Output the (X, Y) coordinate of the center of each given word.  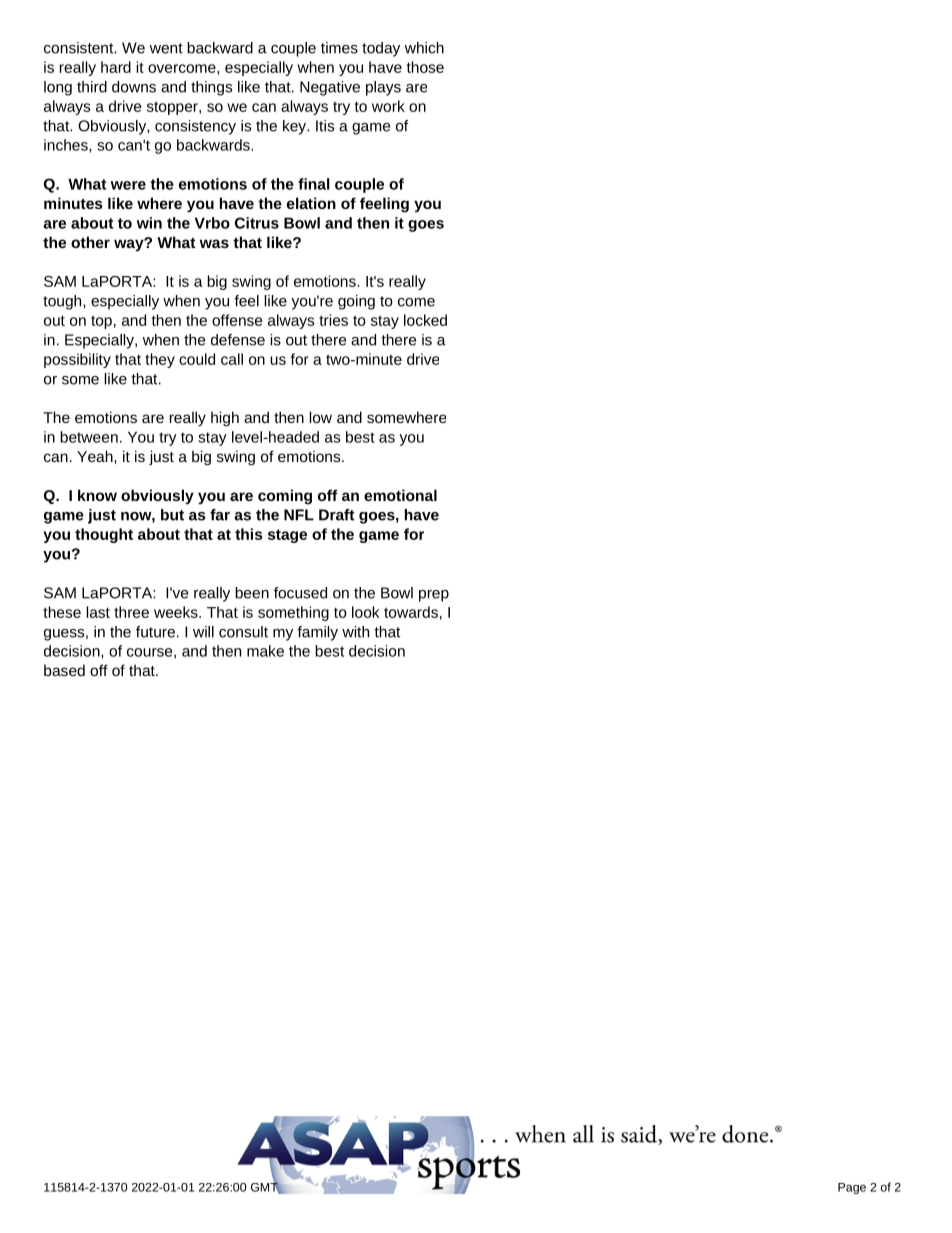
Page (852, 1188)
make (265, 651)
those (425, 67)
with (355, 632)
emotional (400, 495)
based (64, 670)
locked (425, 320)
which (424, 48)
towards (411, 612)
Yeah (96, 456)
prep (434, 596)
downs (134, 87)
